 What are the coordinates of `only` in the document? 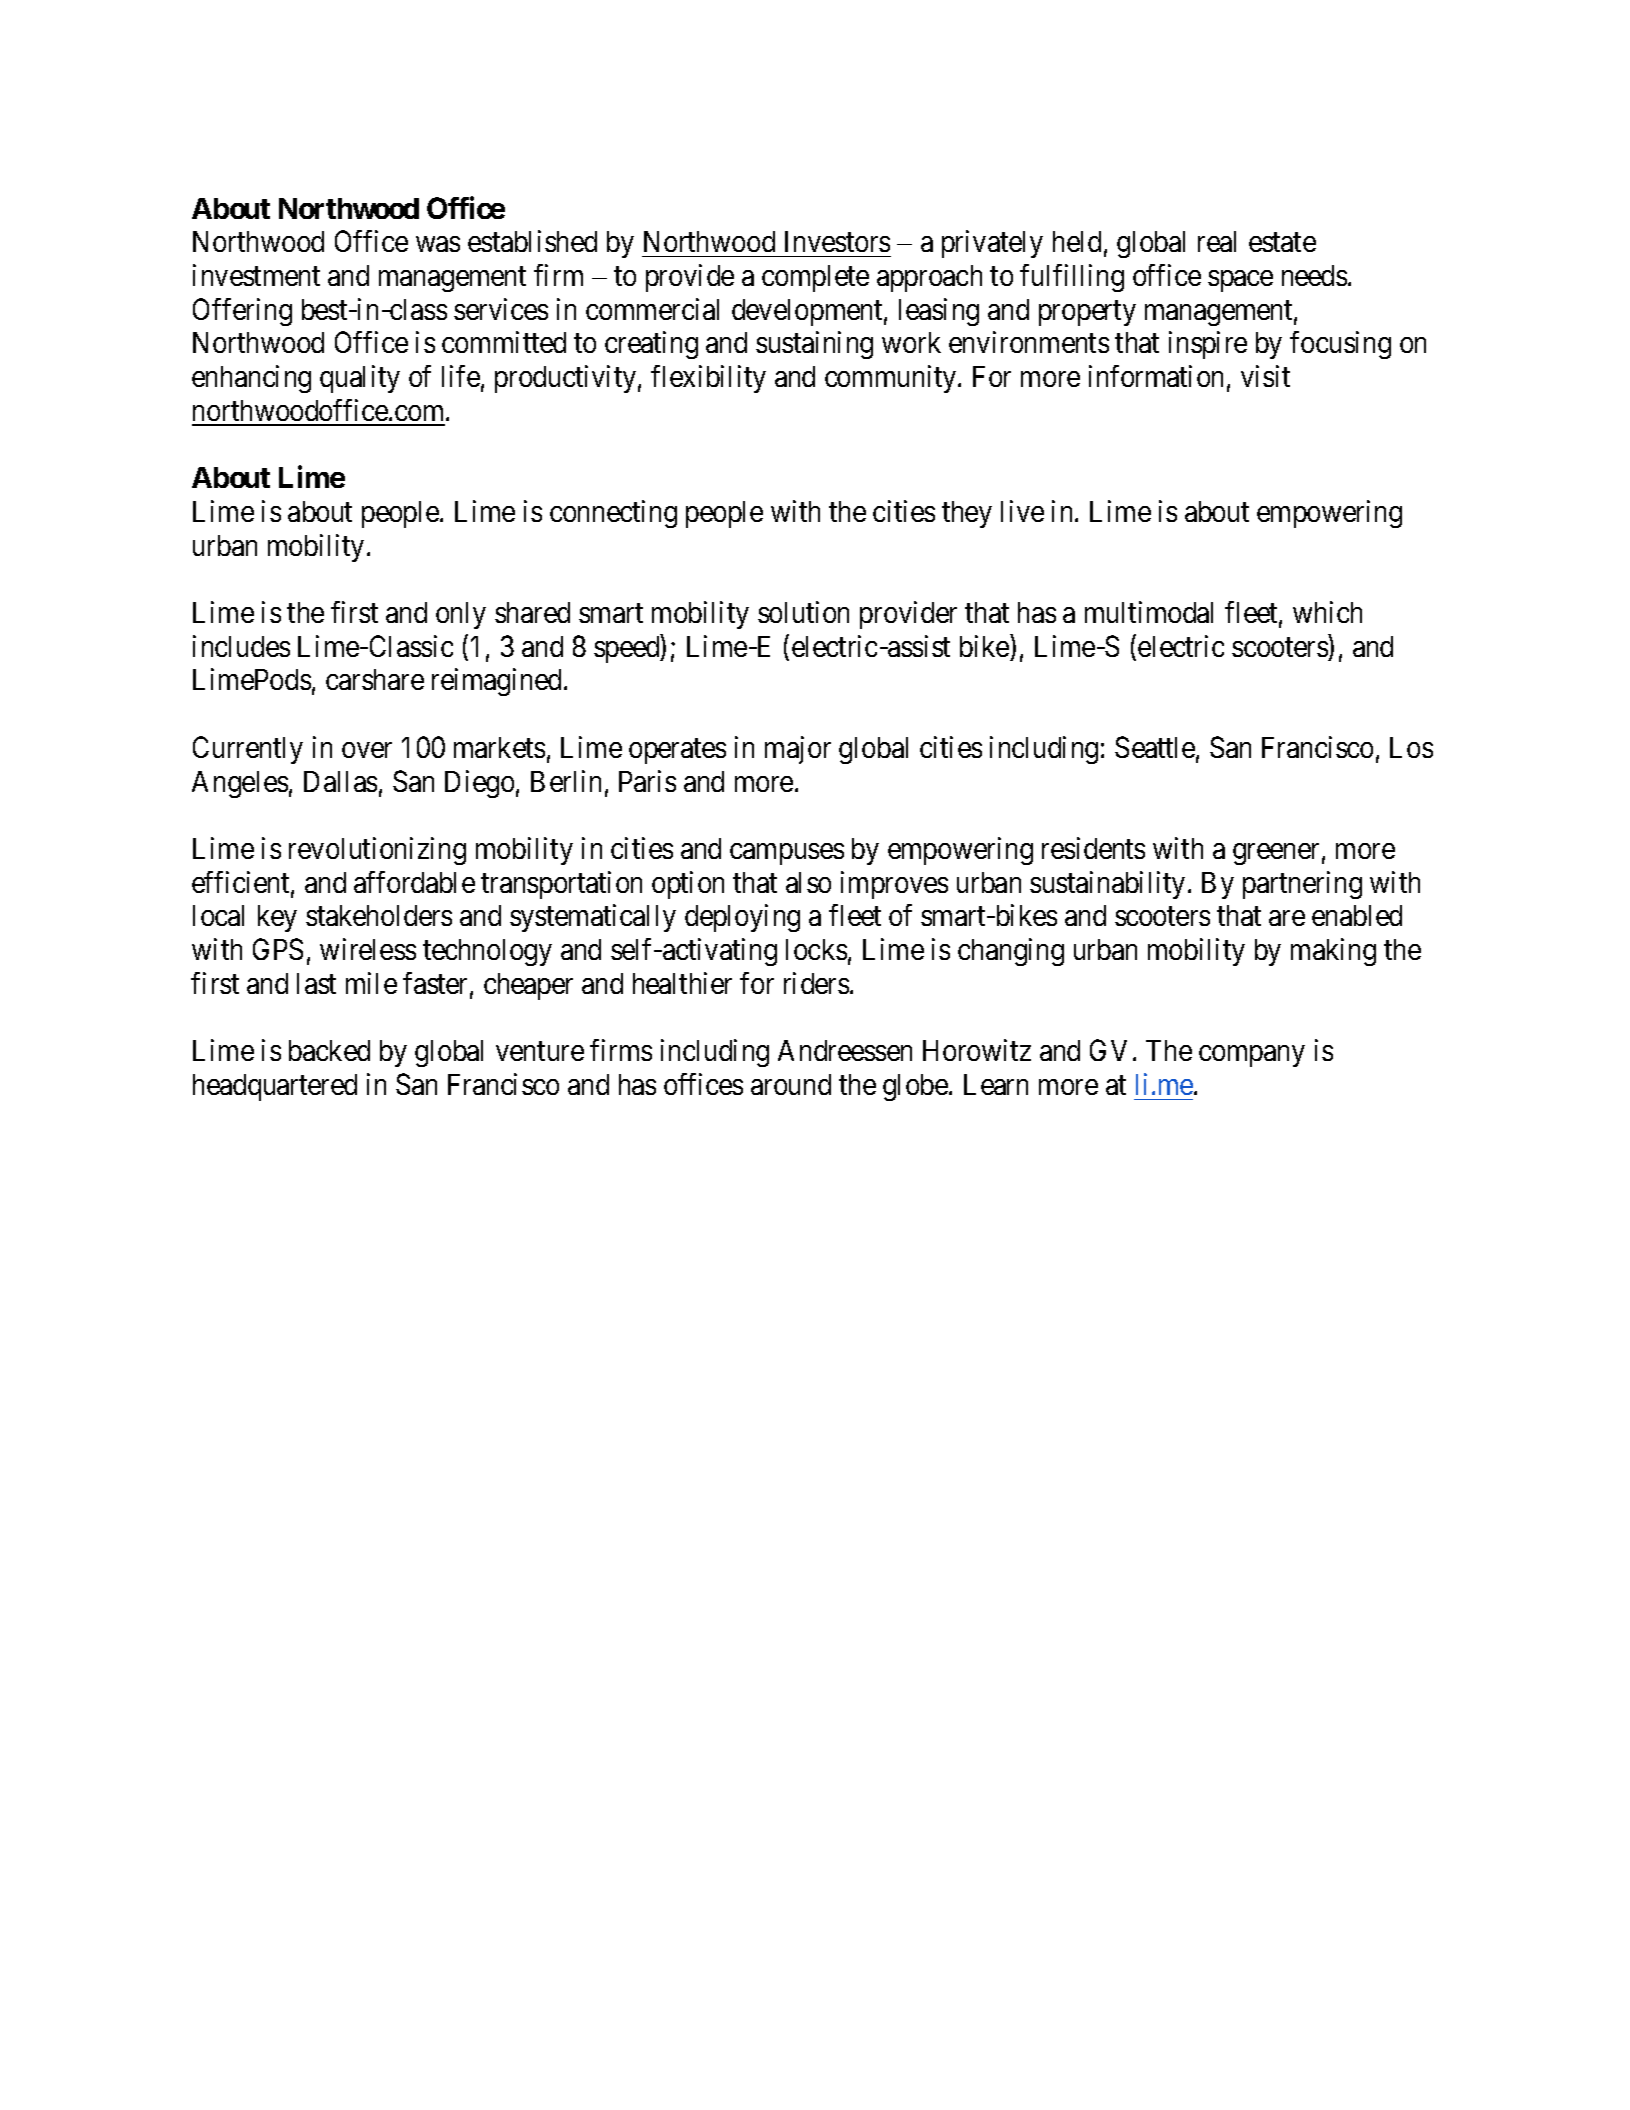 It's located at (461, 615).
